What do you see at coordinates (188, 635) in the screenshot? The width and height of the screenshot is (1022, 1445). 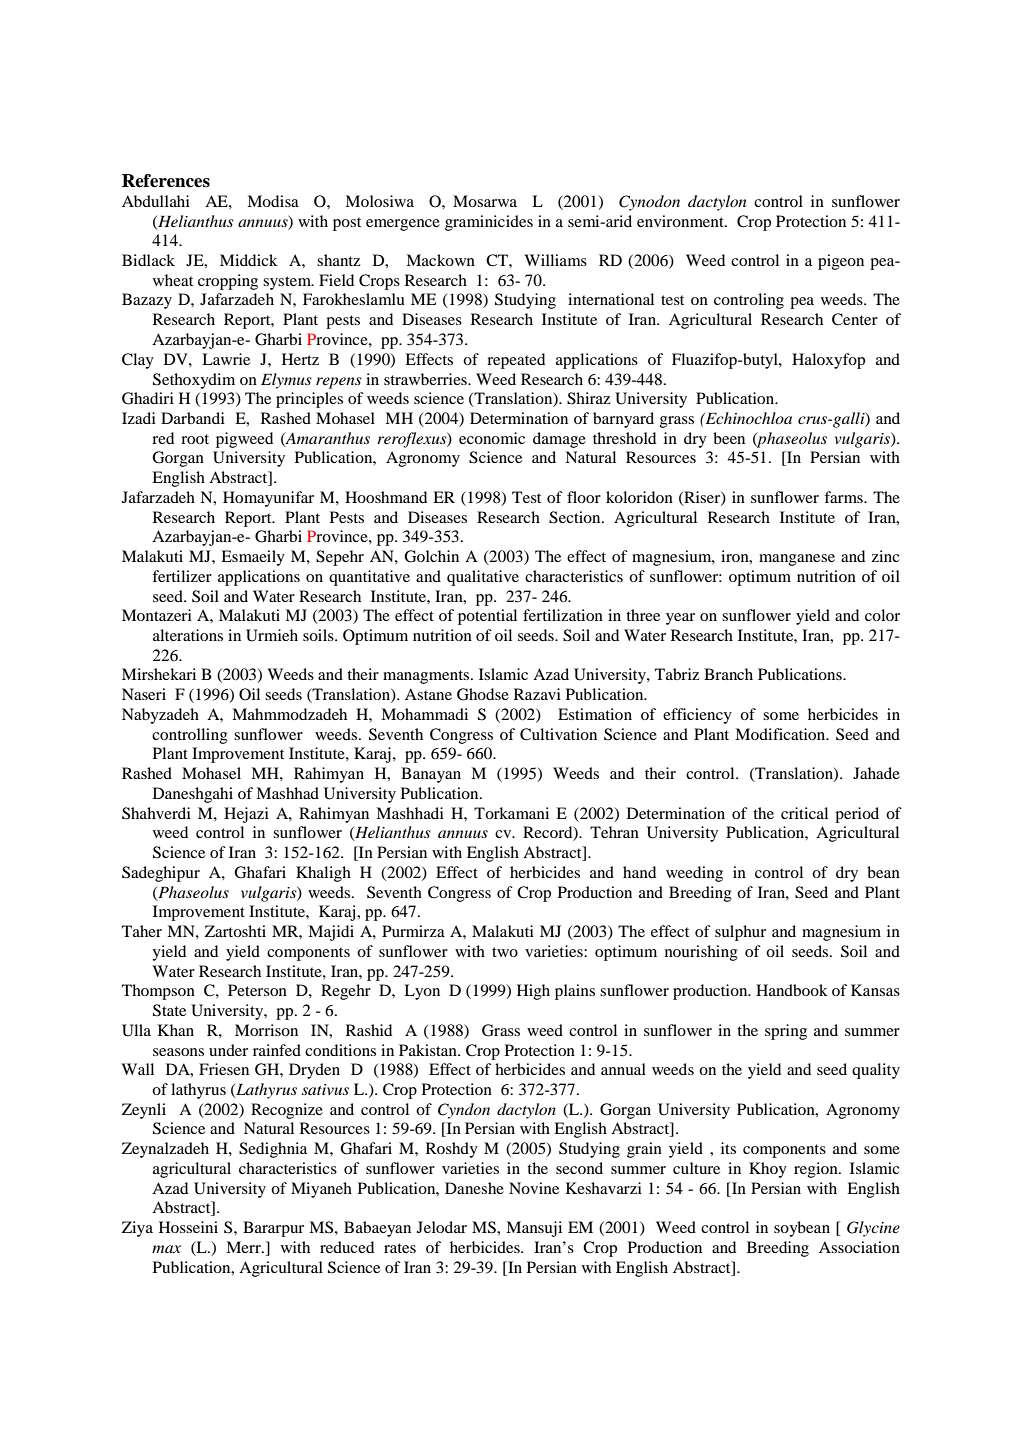 I see `alterations` at bounding box center [188, 635].
